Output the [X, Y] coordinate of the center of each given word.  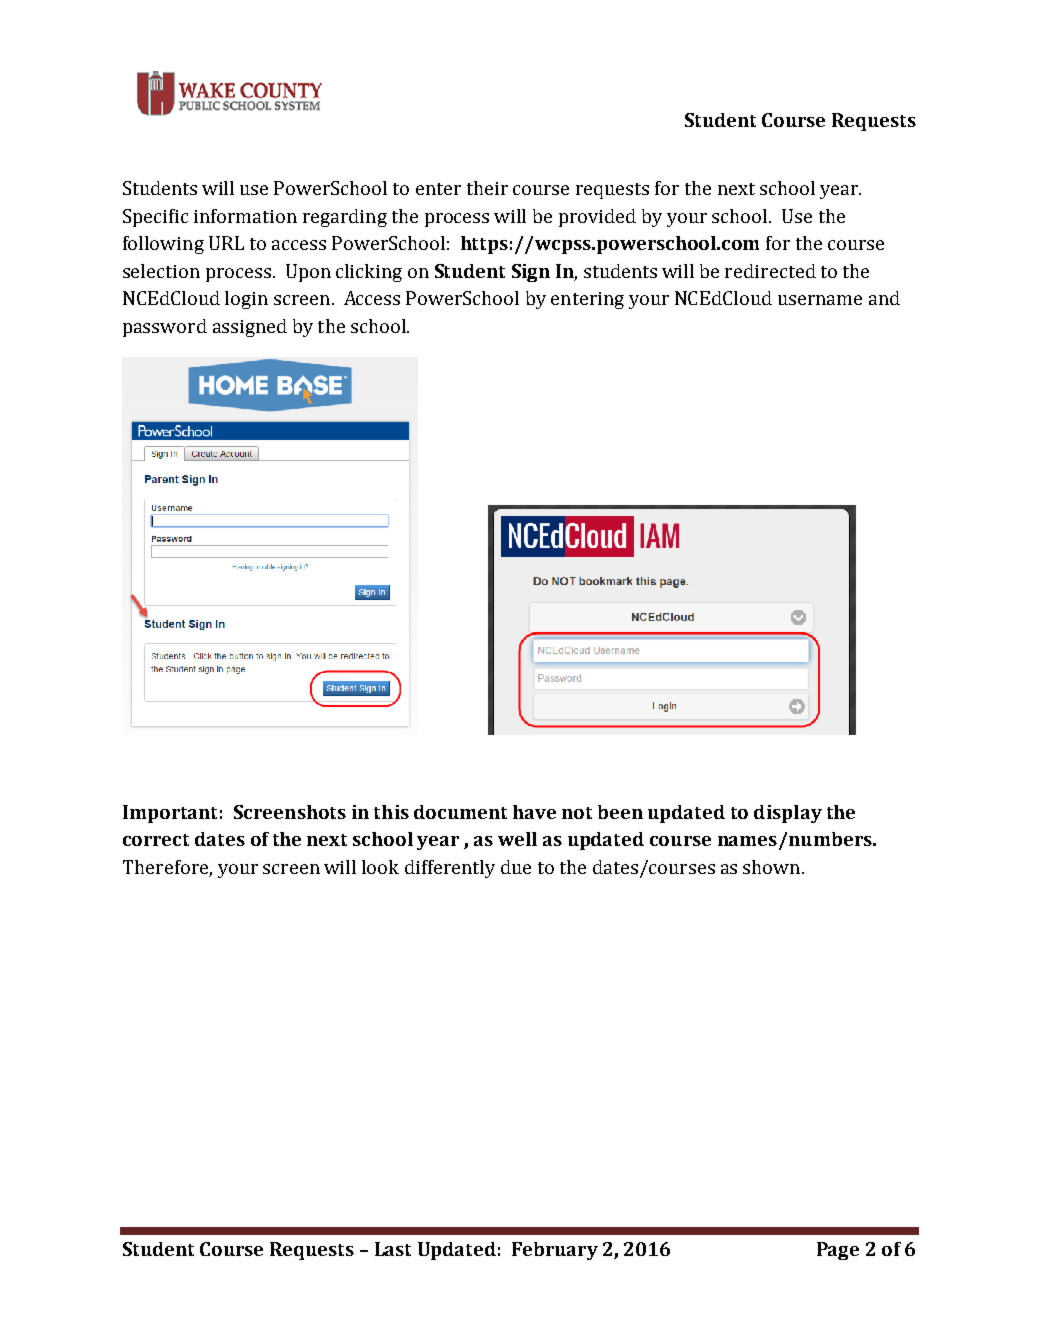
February [555, 1251]
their [487, 188]
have [534, 812]
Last [393, 1249]
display [788, 814]
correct [156, 840]
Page [838, 1251]
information [245, 216]
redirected [770, 271]
